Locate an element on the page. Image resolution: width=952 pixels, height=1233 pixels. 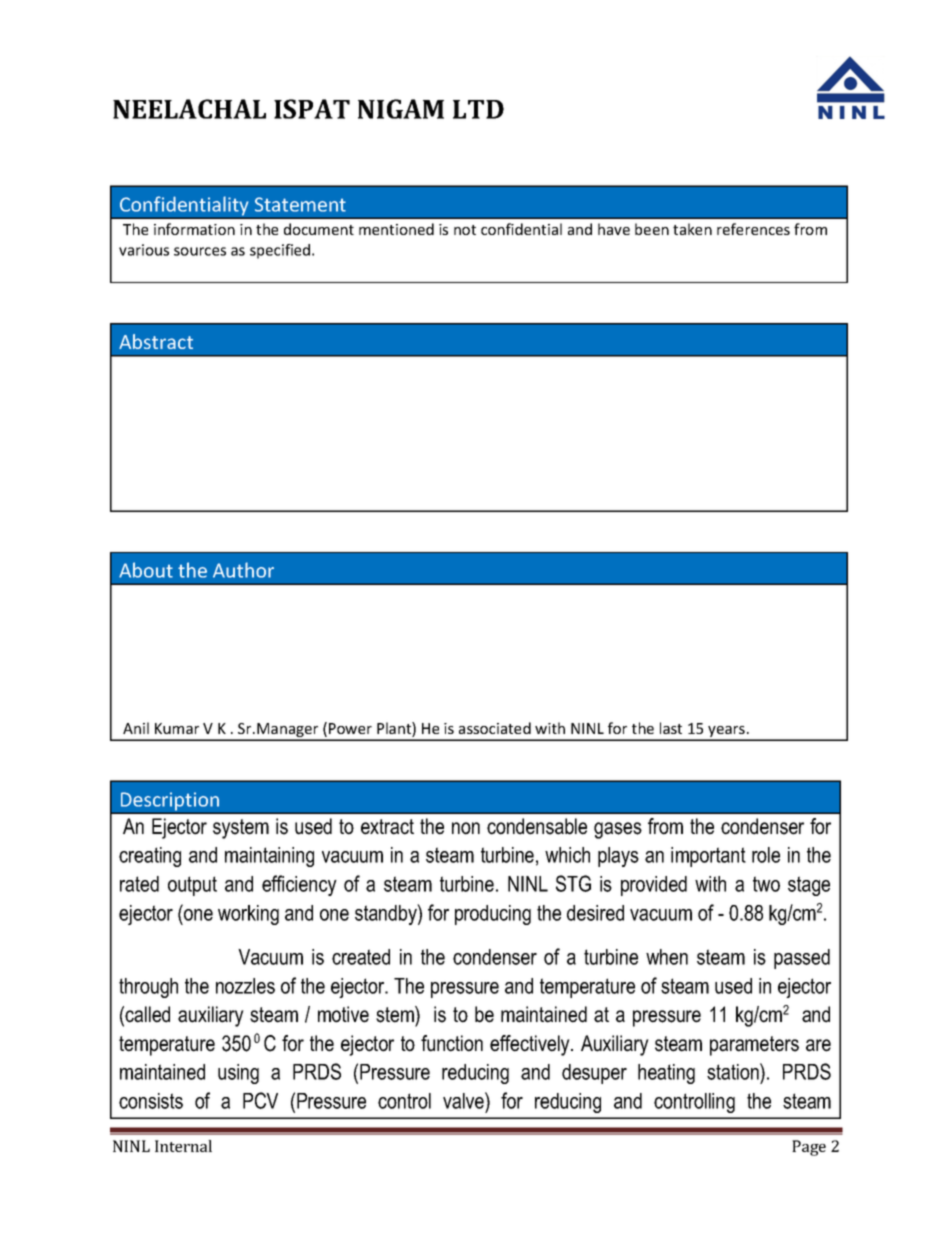
years is located at coordinates (726, 733).
